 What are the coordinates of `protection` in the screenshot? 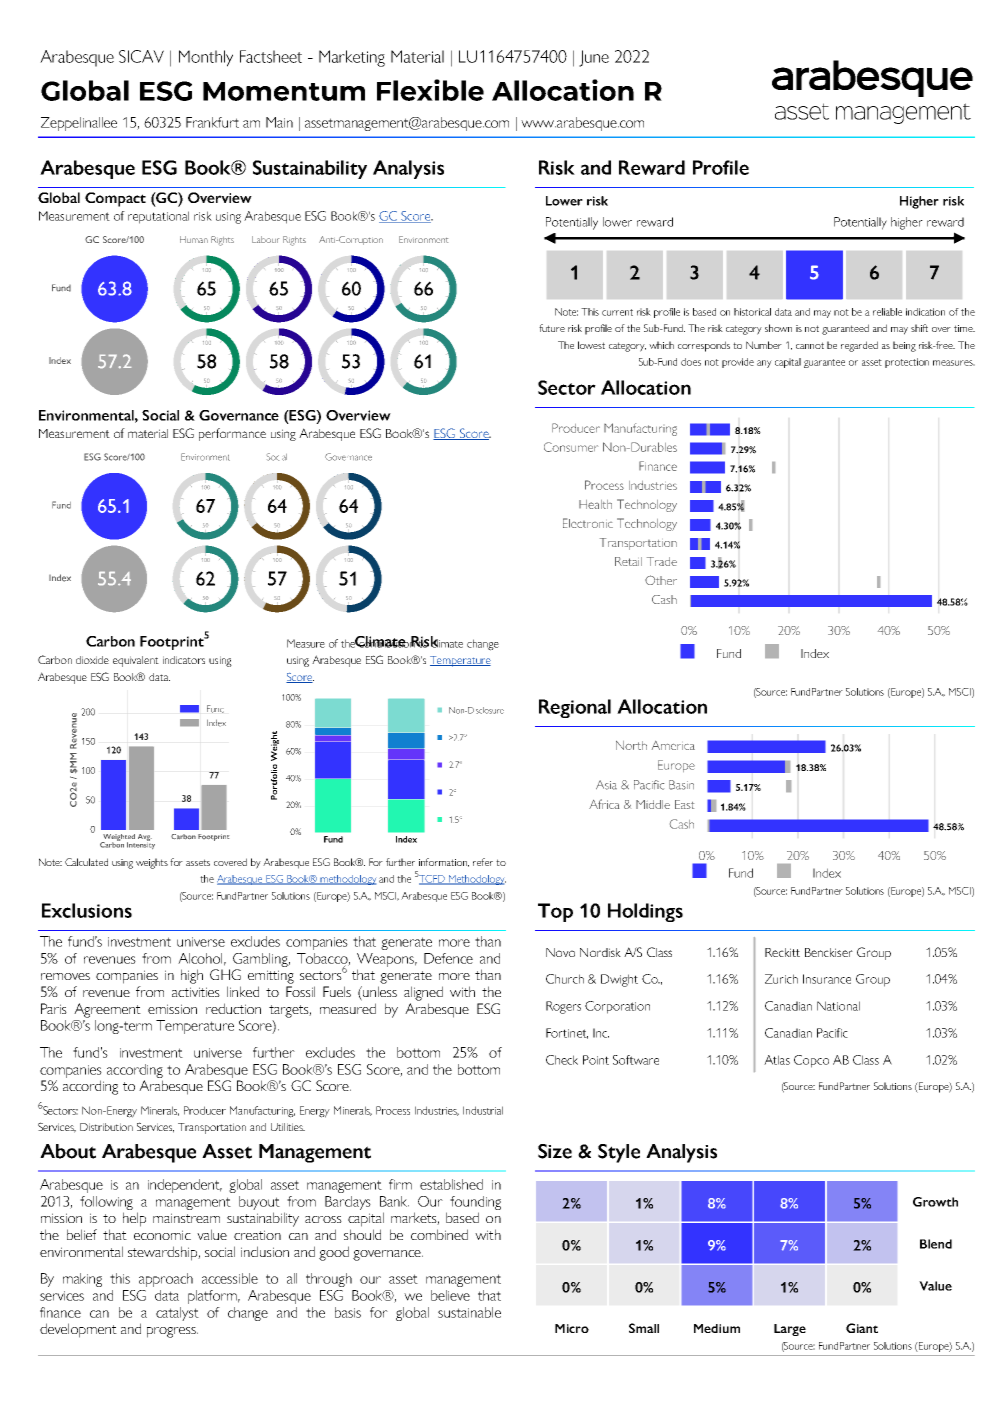 It's located at (907, 363).
